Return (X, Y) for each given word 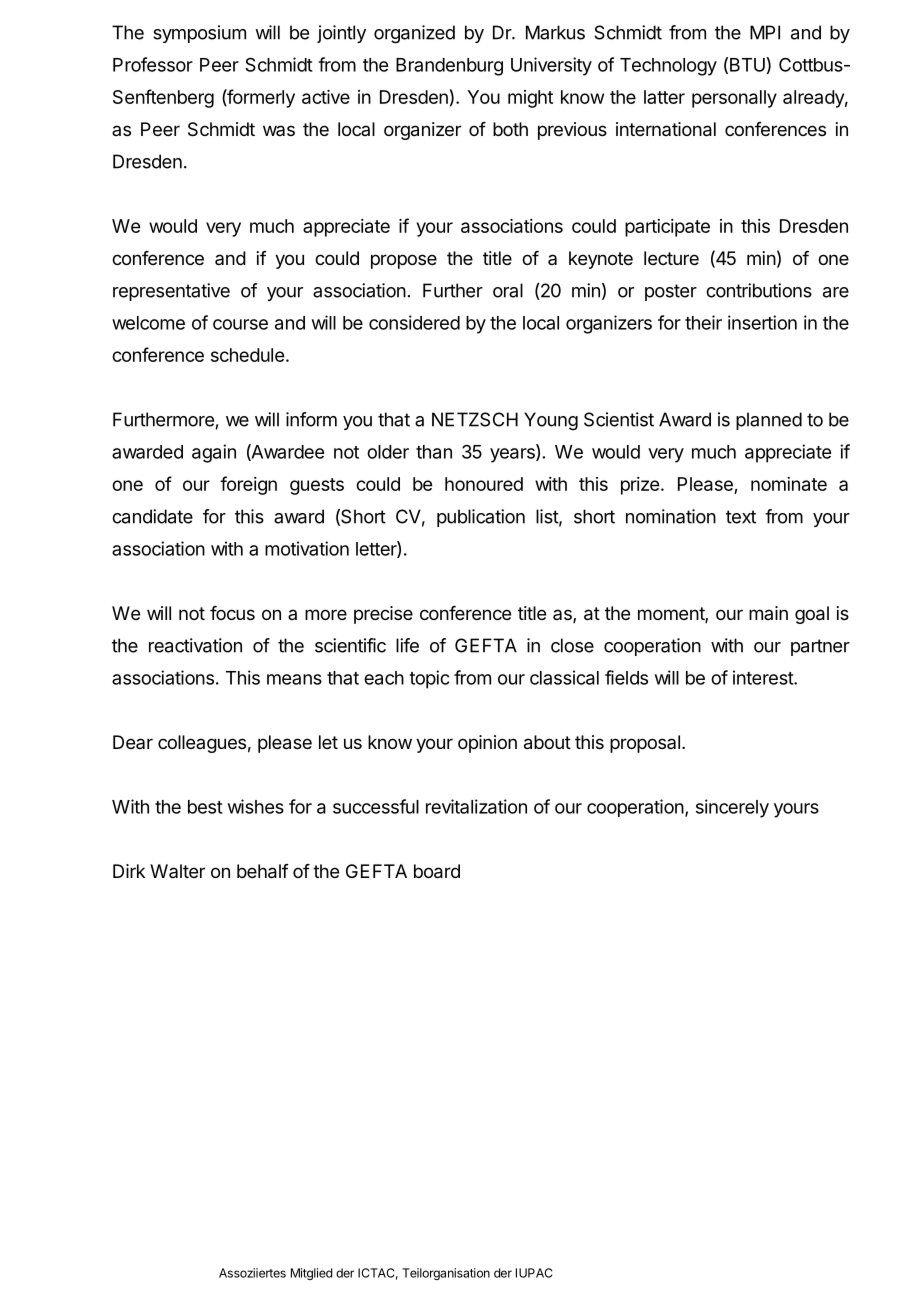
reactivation (195, 645)
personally (734, 99)
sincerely (732, 808)
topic (429, 679)
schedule (247, 355)
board (437, 871)
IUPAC (534, 1273)
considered (414, 322)
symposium (199, 34)
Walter (177, 871)
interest (764, 677)
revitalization (476, 806)
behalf (263, 871)
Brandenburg (449, 67)
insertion (762, 322)
